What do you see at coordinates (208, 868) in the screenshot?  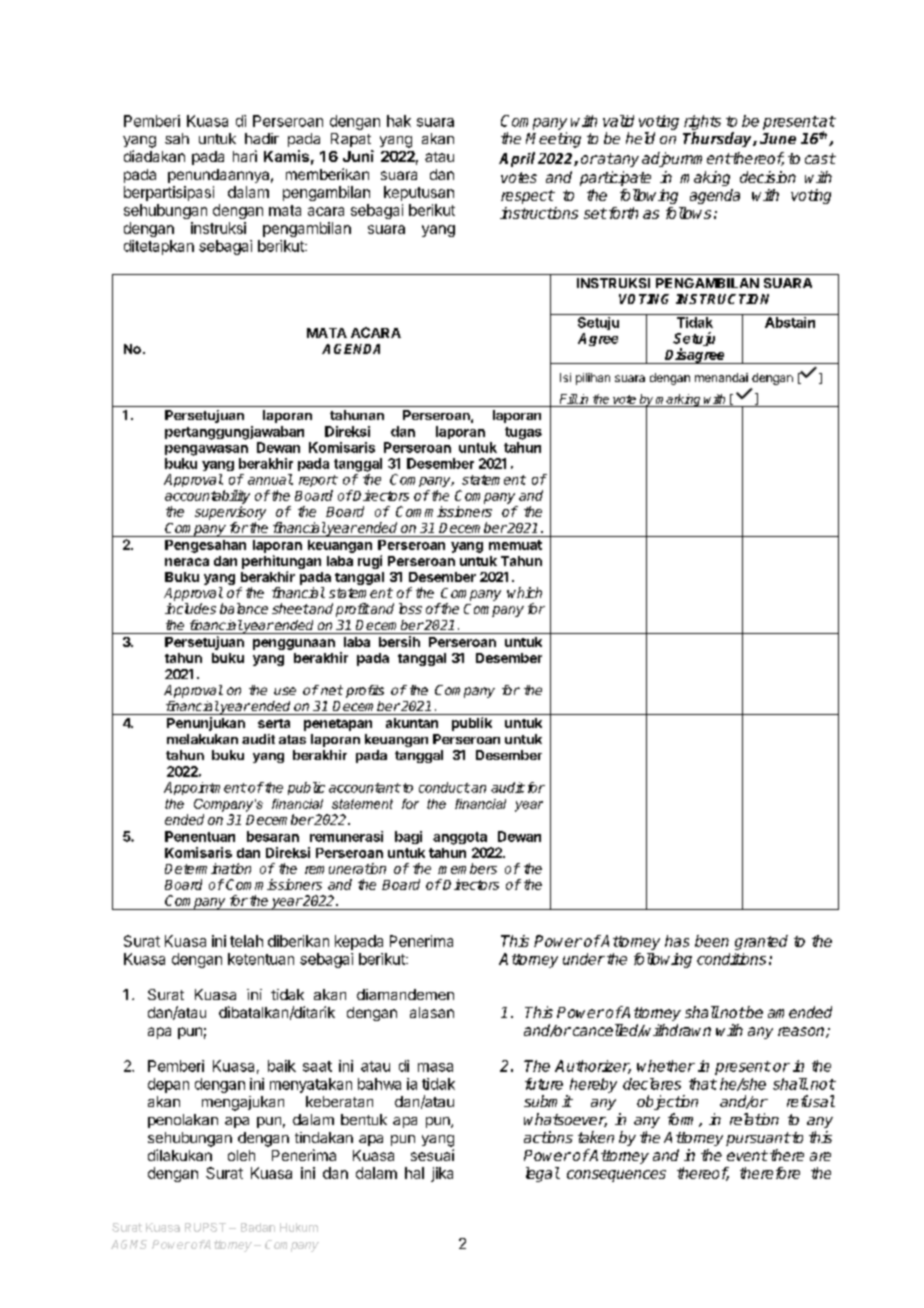 I see `Determination` at bounding box center [208, 868].
